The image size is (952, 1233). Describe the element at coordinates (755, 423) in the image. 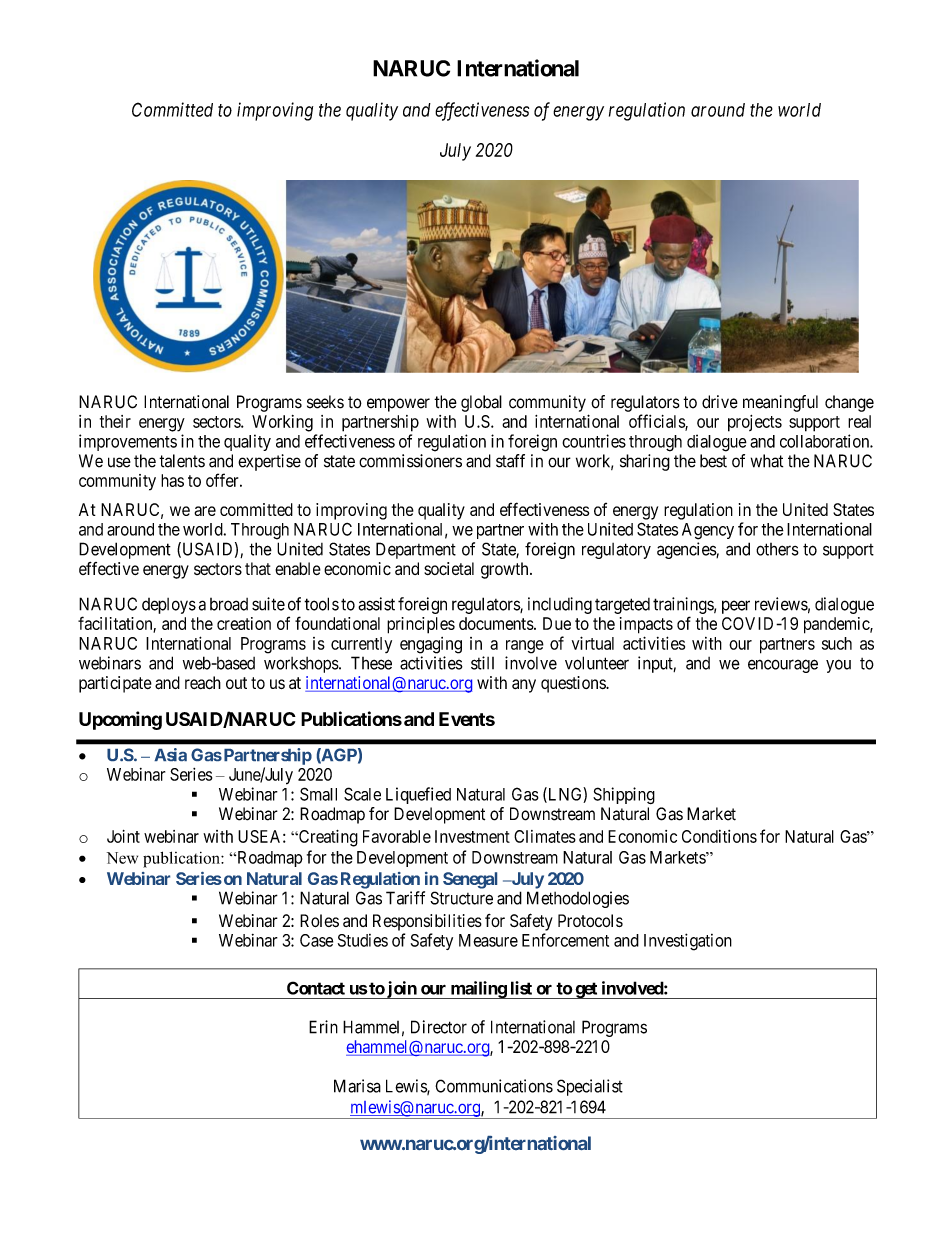

I see `projects` at that location.
